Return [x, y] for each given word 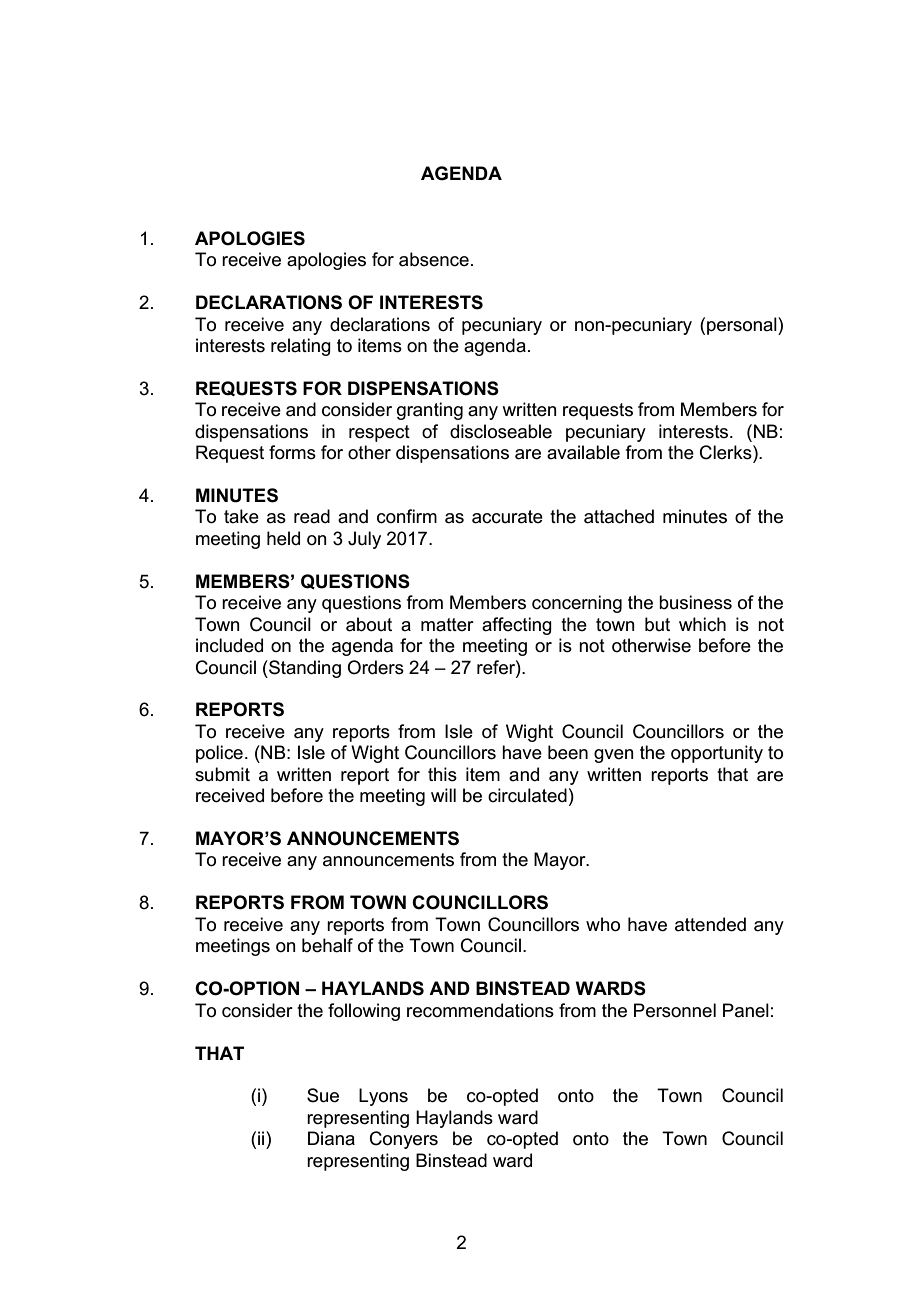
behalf [327, 945]
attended [710, 924]
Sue [323, 1095]
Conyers [404, 1140]
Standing [304, 669]
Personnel [675, 1010]
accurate [507, 517]
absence [434, 259]
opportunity [717, 754]
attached [619, 516]
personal [743, 326]
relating [301, 347]
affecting [517, 626]
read [312, 516]
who [603, 924]
